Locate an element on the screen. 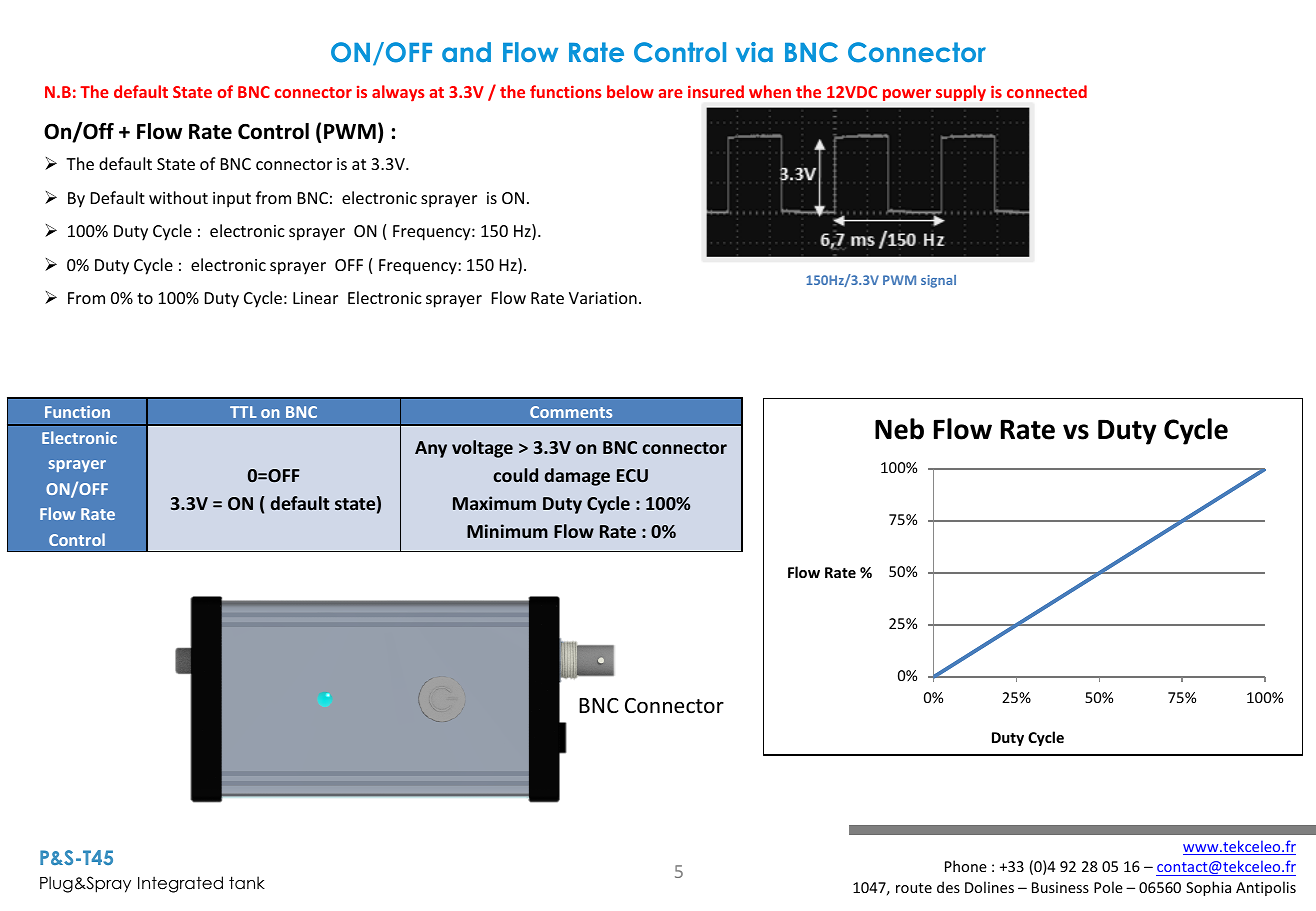  route is located at coordinates (914, 888).
